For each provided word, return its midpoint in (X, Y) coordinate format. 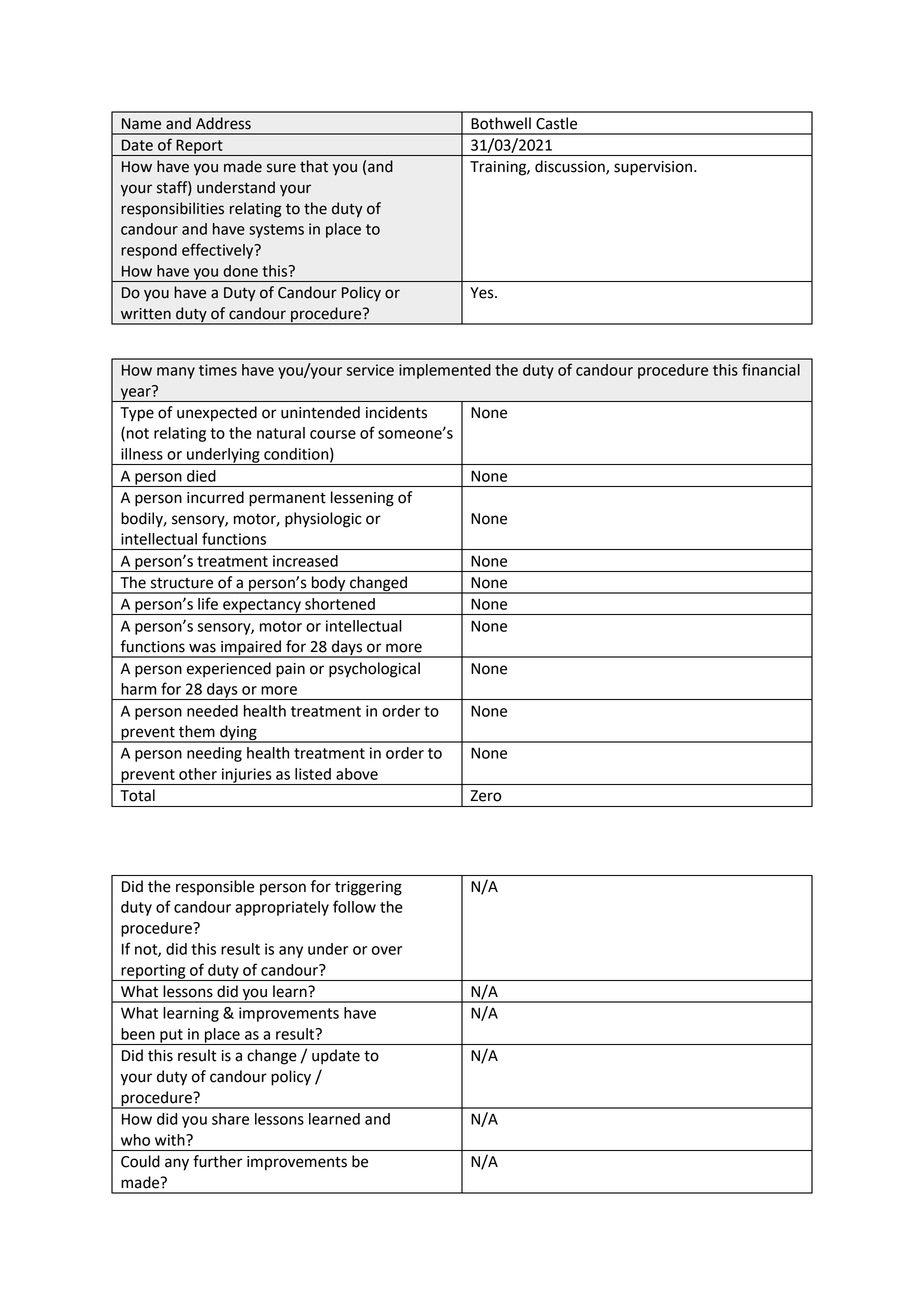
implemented (445, 371)
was (202, 648)
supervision (654, 168)
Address (223, 123)
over (387, 950)
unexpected (217, 414)
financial (771, 369)
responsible (215, 887)
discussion (571, 167)
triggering (368, 888)
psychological (374, 670)
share (230, 1119)
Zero (486, 796)
